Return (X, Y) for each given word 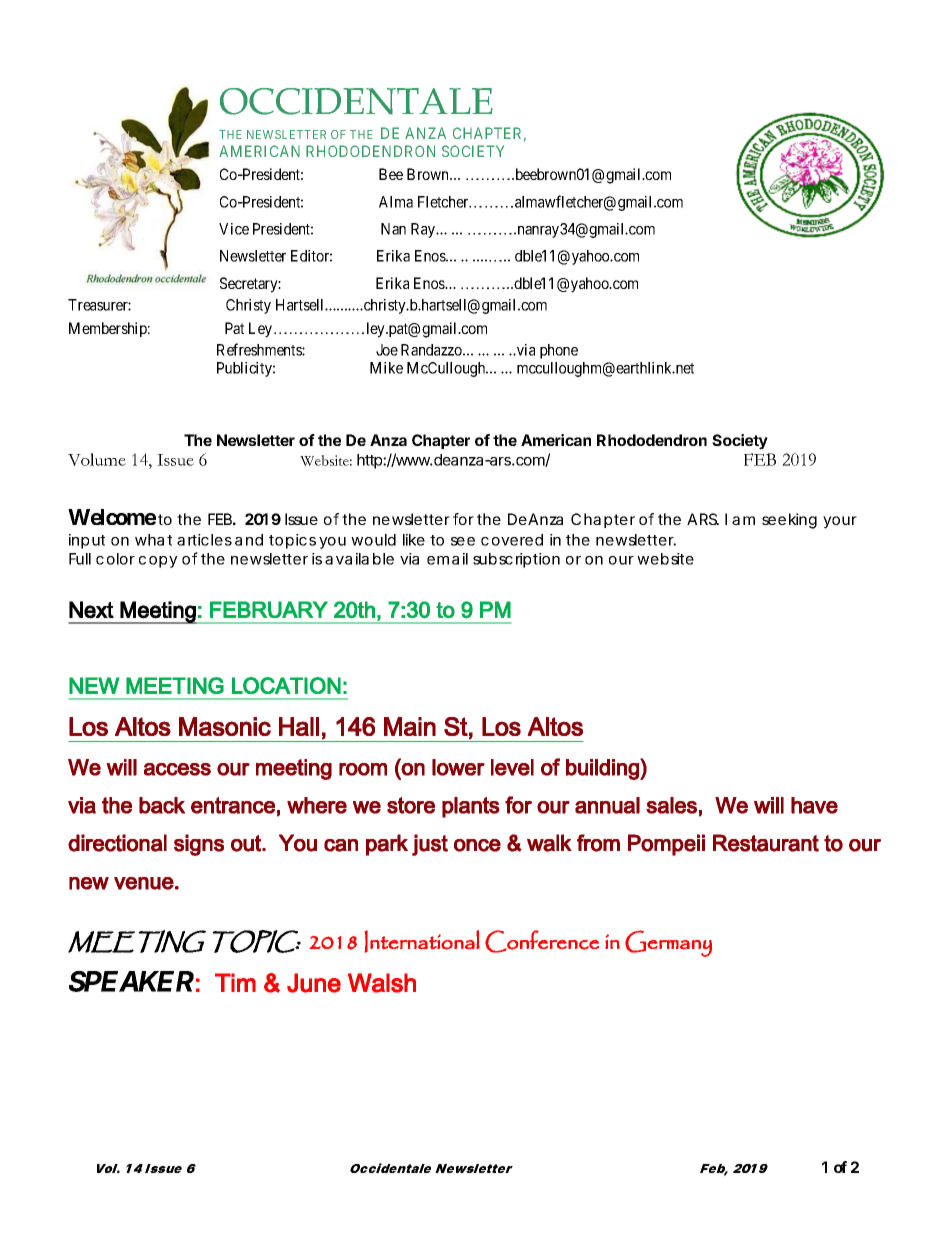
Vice (234, 229)
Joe (387, 350)
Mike (386, 368)
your (840, 522)
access (177, 769)
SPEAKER (131, 981)
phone (559, 351)
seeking (789, 521)
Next (91, 610)
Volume (97, 459)
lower (458, 767)
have (814, 805)
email (447, 559)
